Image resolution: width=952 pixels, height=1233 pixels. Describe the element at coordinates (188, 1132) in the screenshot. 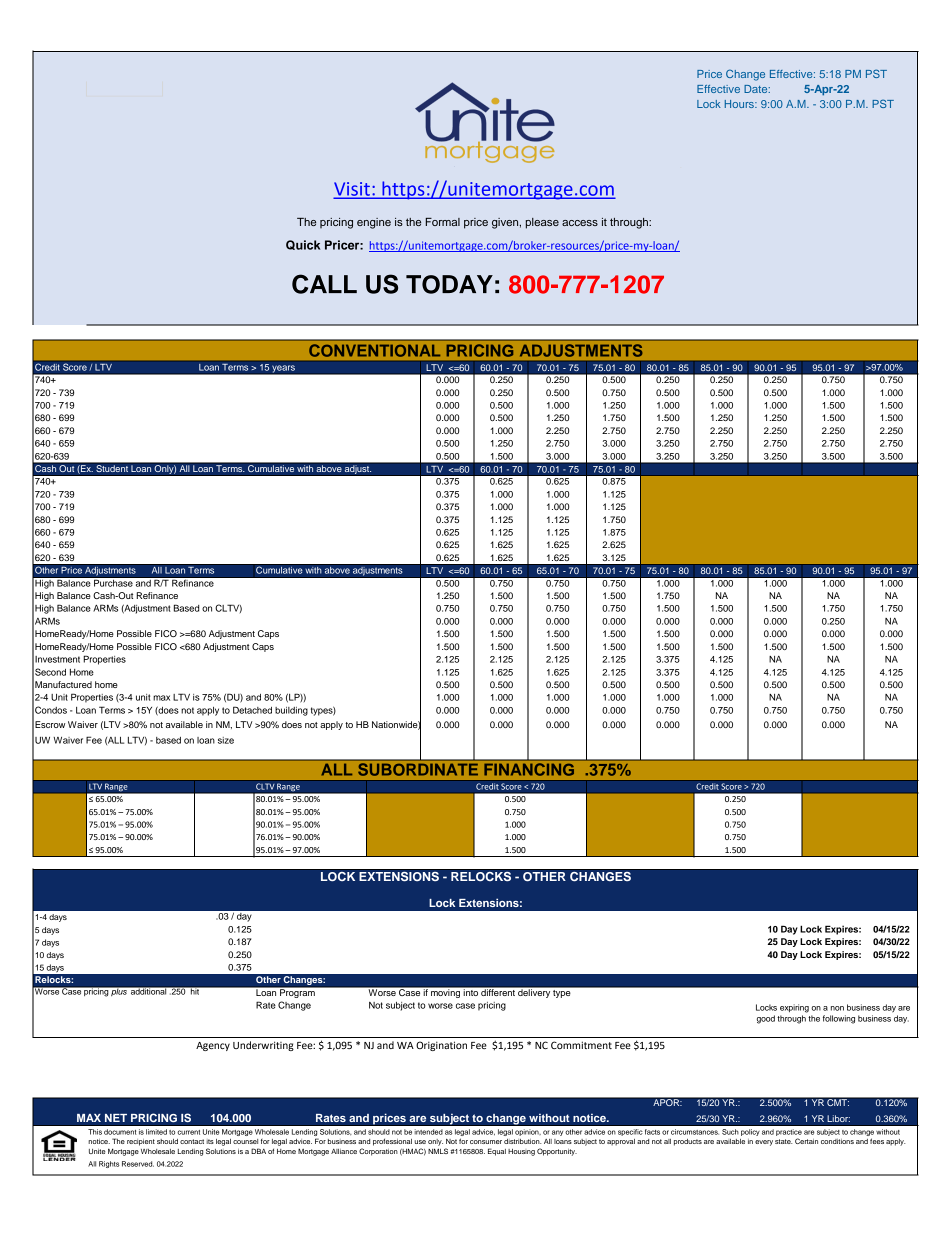

I see `current` at that location.
